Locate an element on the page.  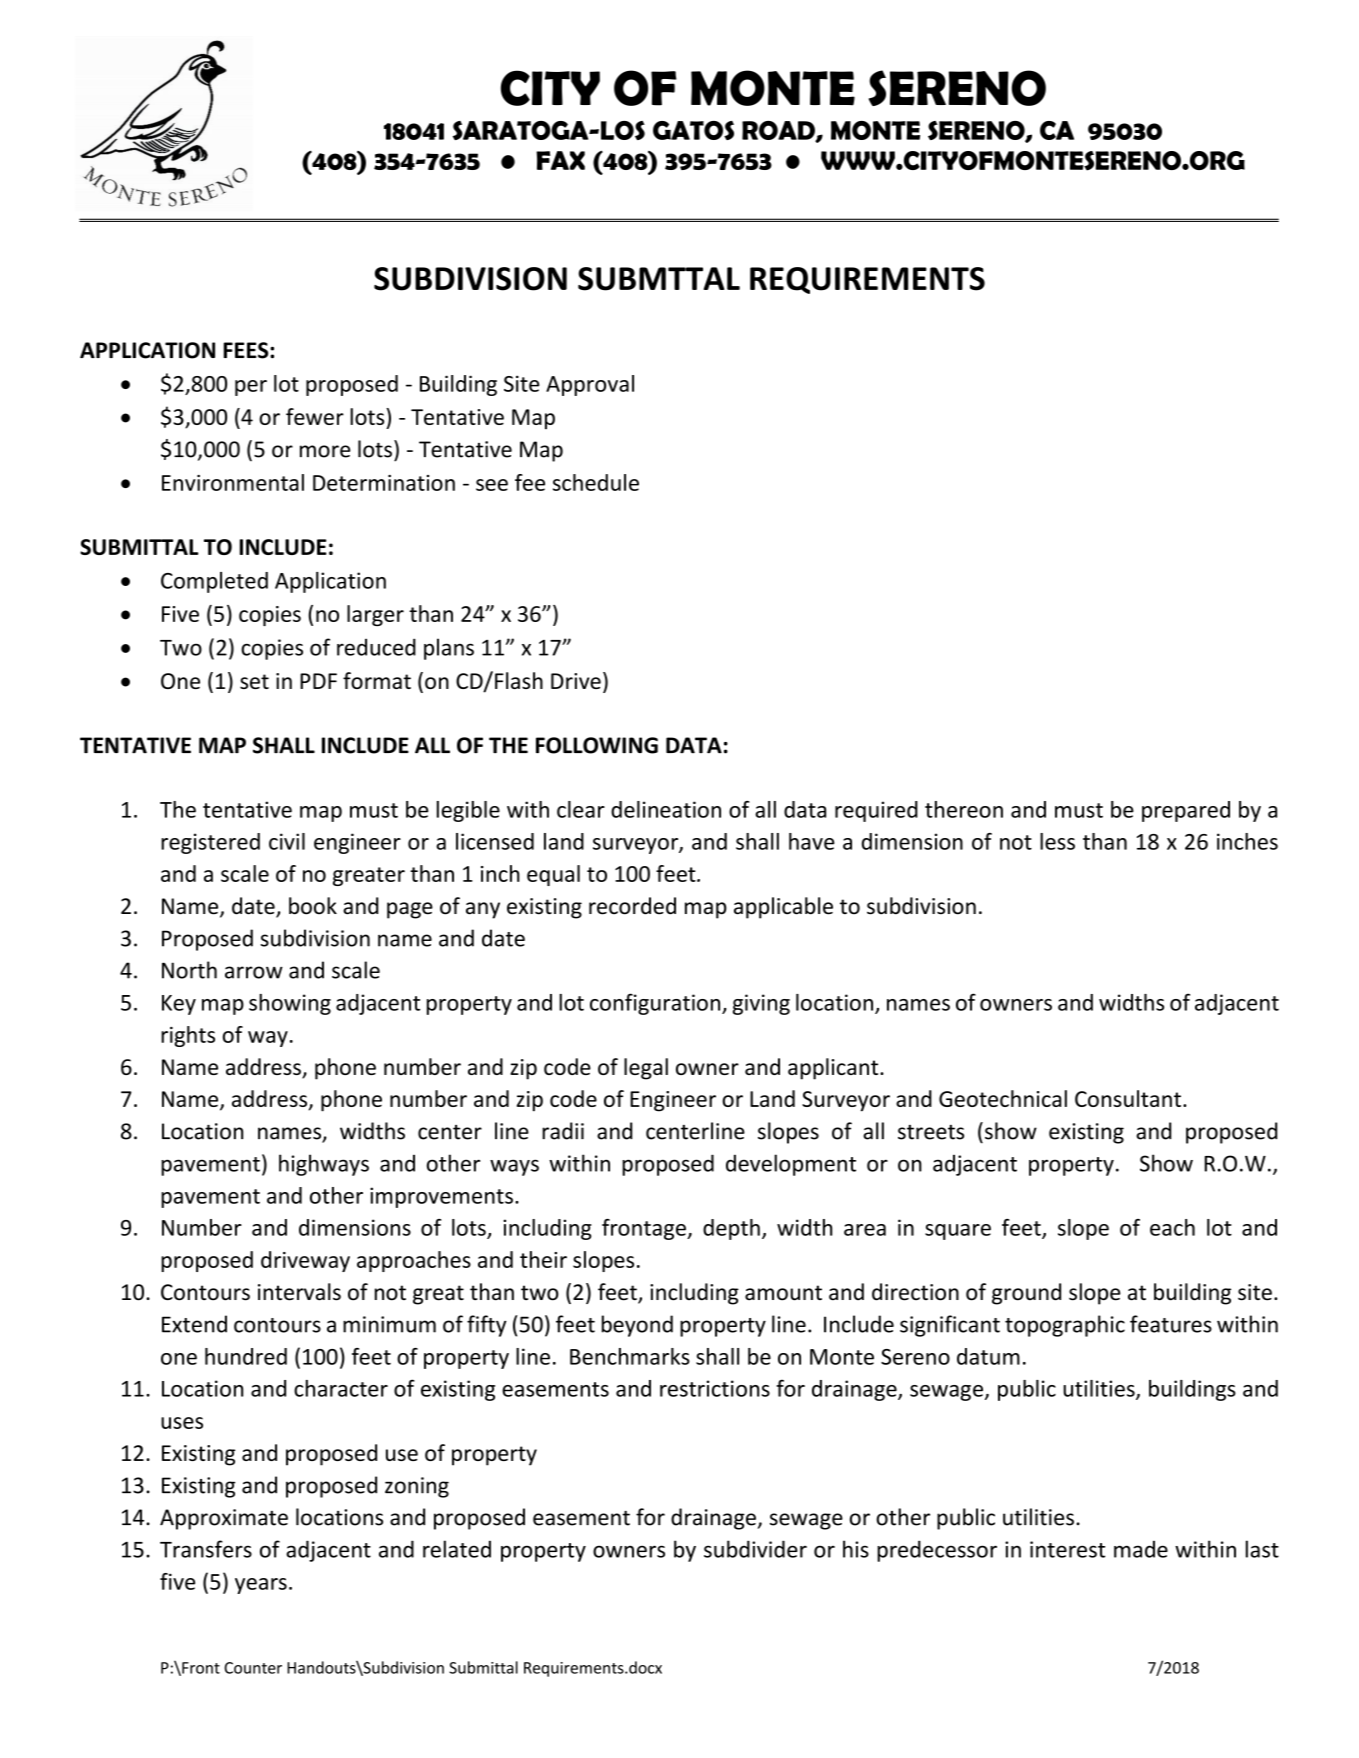
ROAD is located at coordinates (779, 131).
